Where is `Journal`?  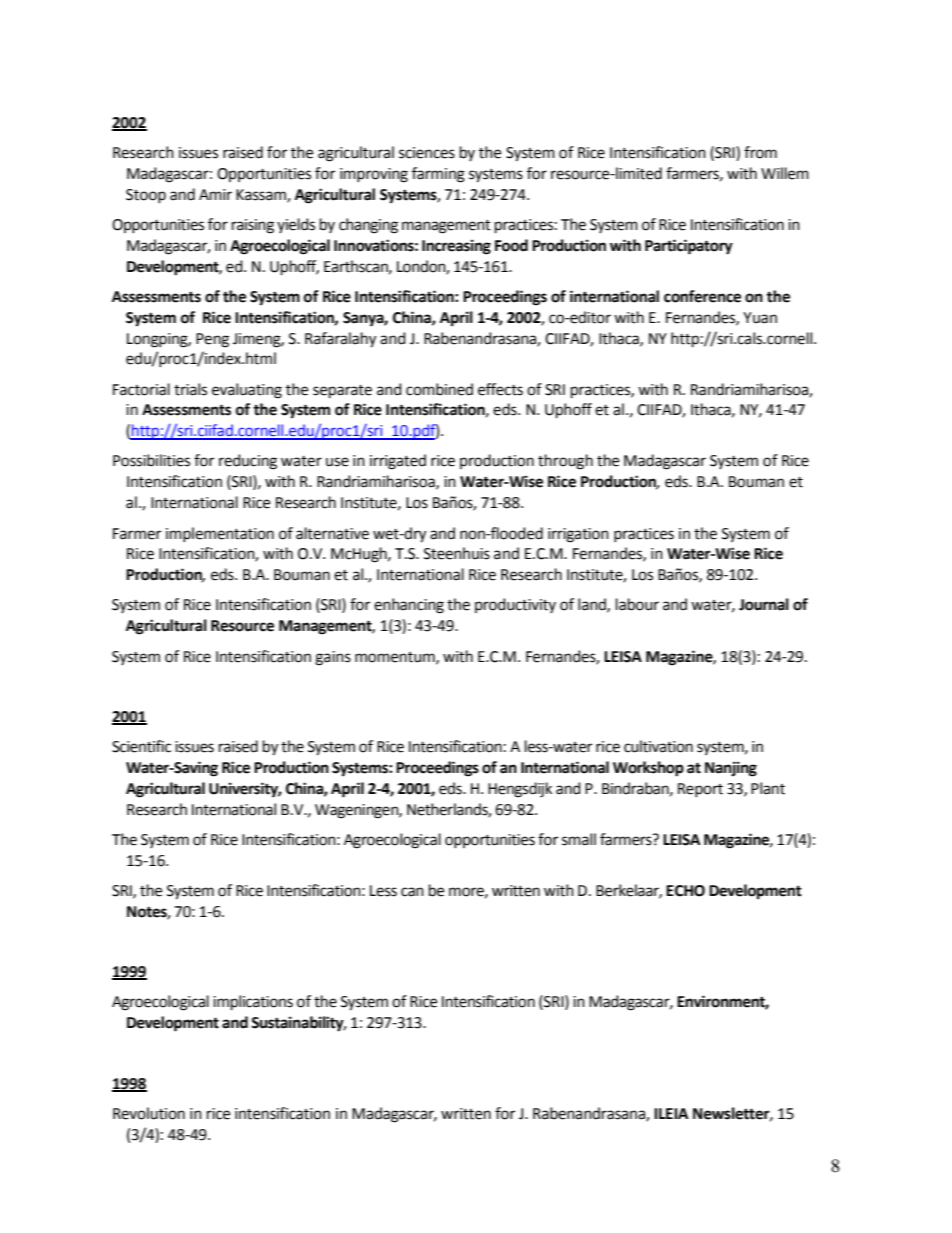
Journal is located at coordinates (764, 604).
